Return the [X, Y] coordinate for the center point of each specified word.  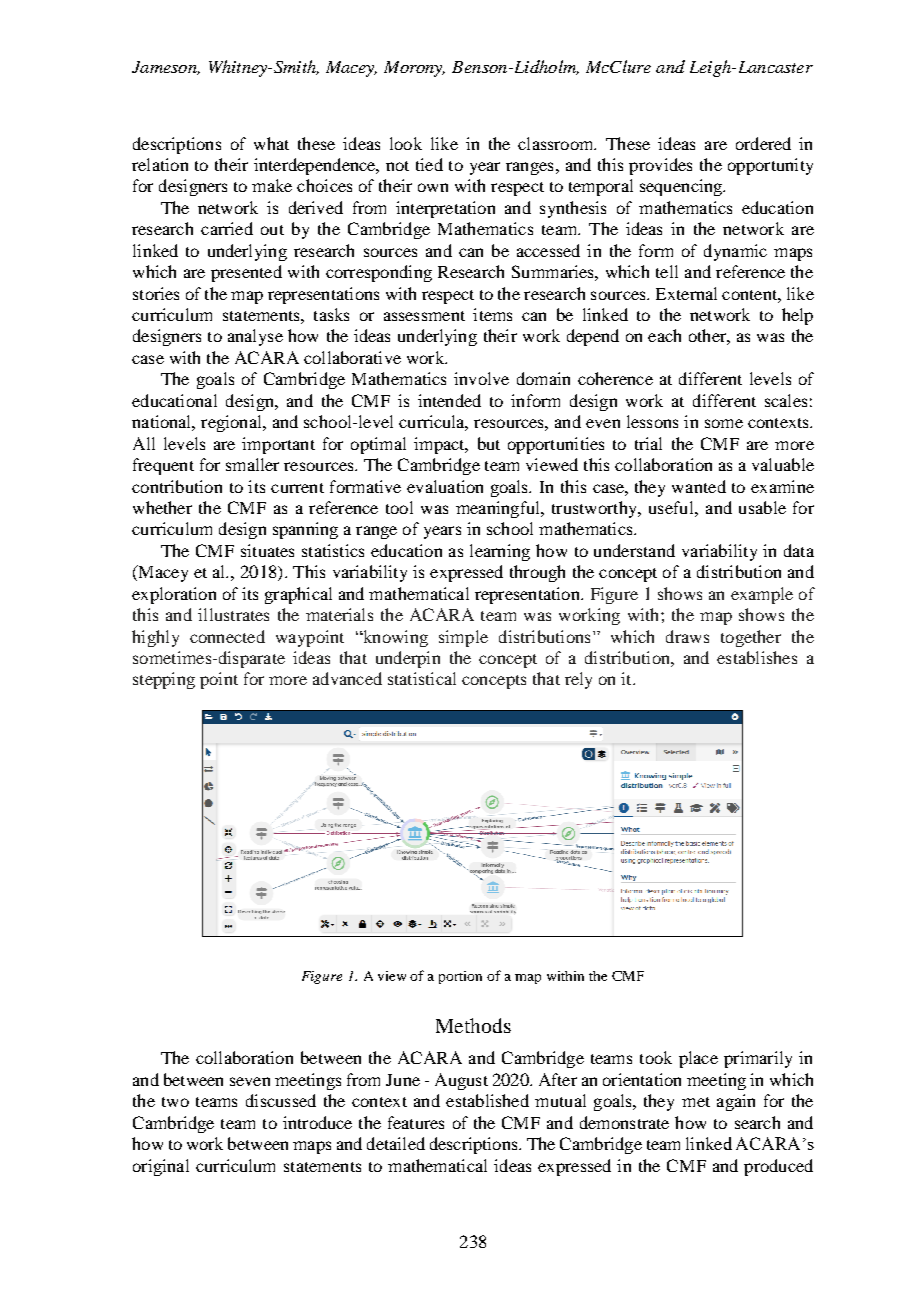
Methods [473, 1025]
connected [227, 636]
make [272, 185]
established [487, 1100]
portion [460, 977]
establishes [757, 657]
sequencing [682, 187]
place [698, 1059]
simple [463, 638]
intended [449, 400]
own [433, 187]
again [736, 1102]
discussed [281, 1100]
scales [786, 400]
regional [232, 423]
